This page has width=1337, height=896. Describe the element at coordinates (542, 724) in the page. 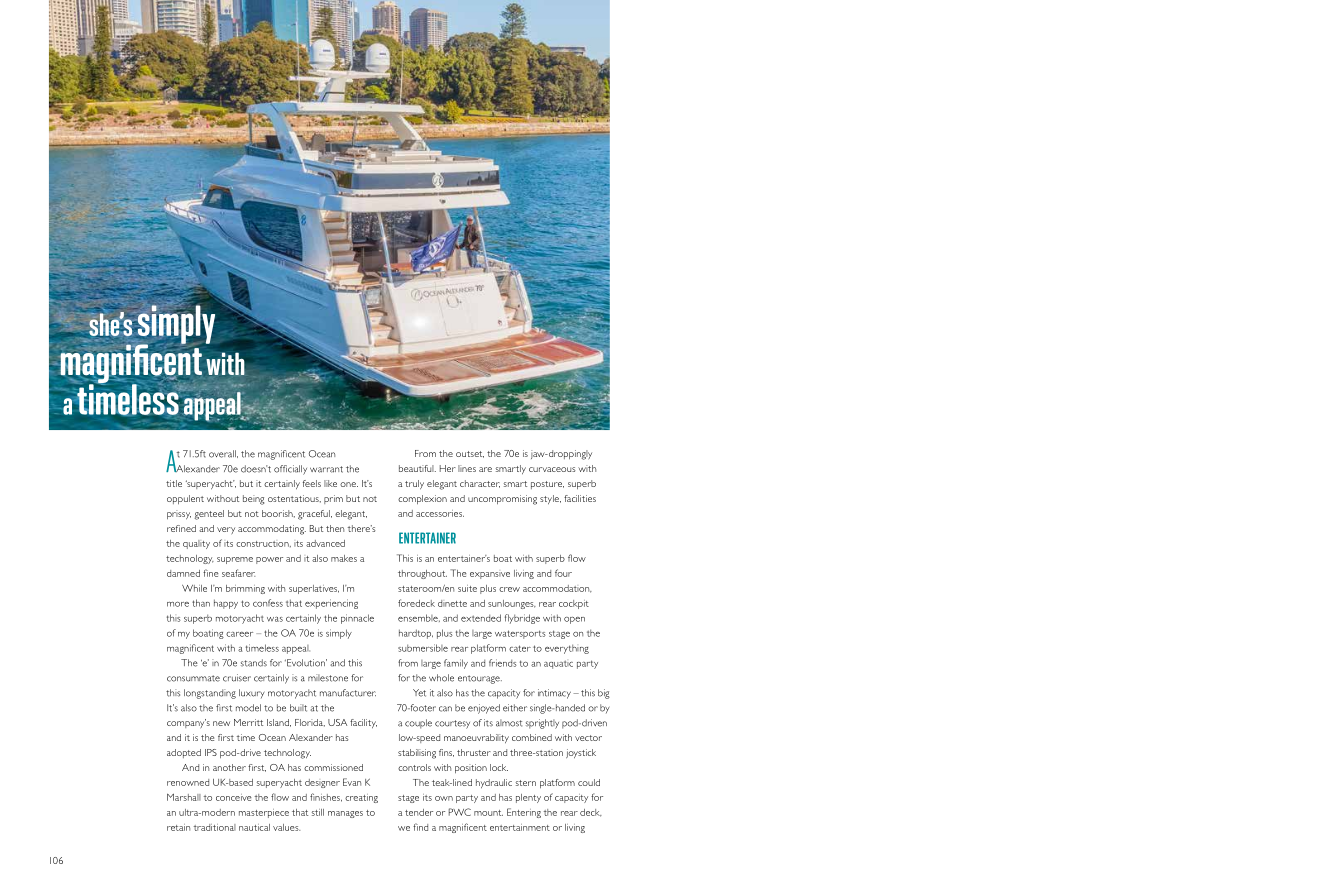

I see `sprightly` at that location.
